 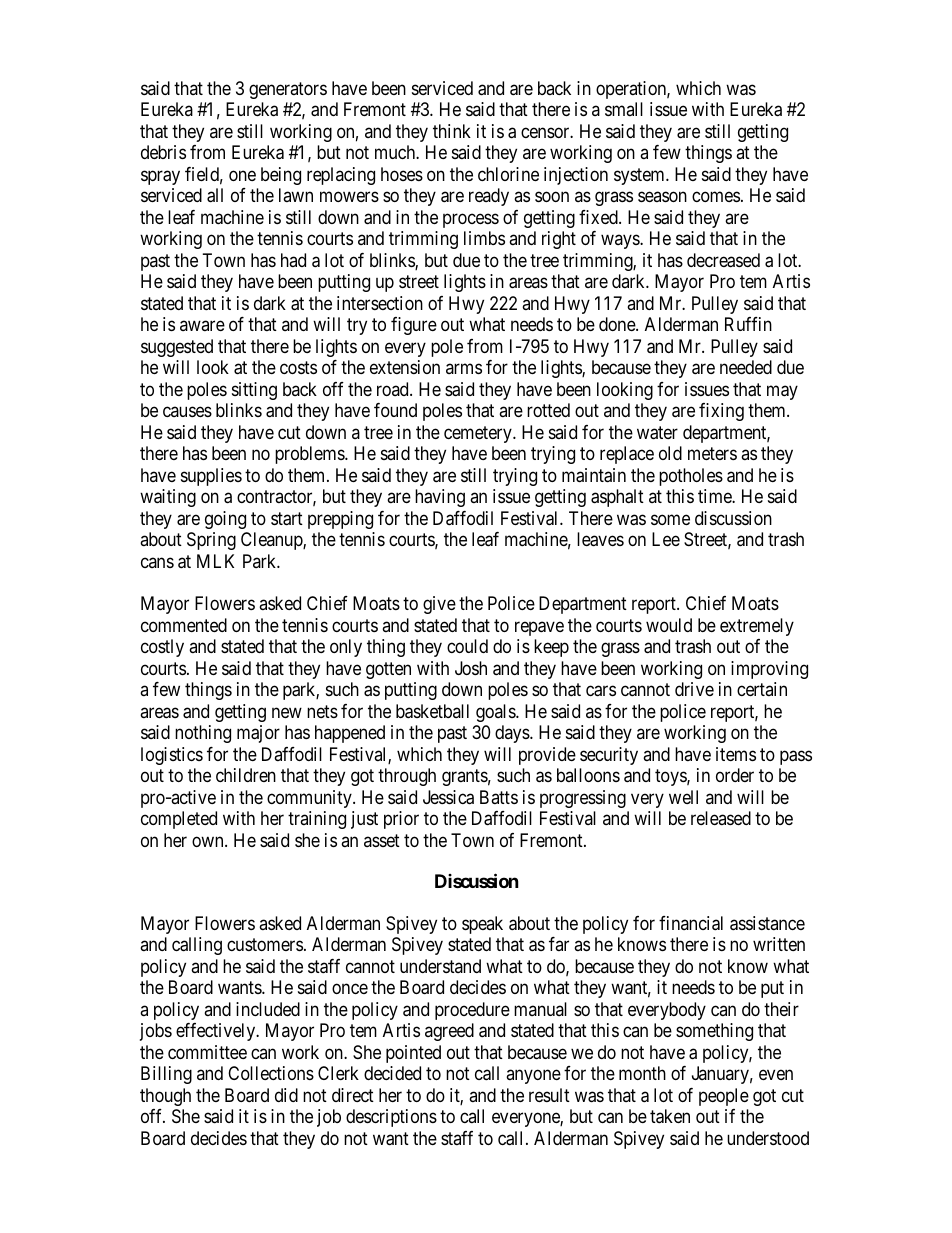 What do you see at coordinates (179, 820) in the document?
I see `completed` at bounding box center [179, 820].
